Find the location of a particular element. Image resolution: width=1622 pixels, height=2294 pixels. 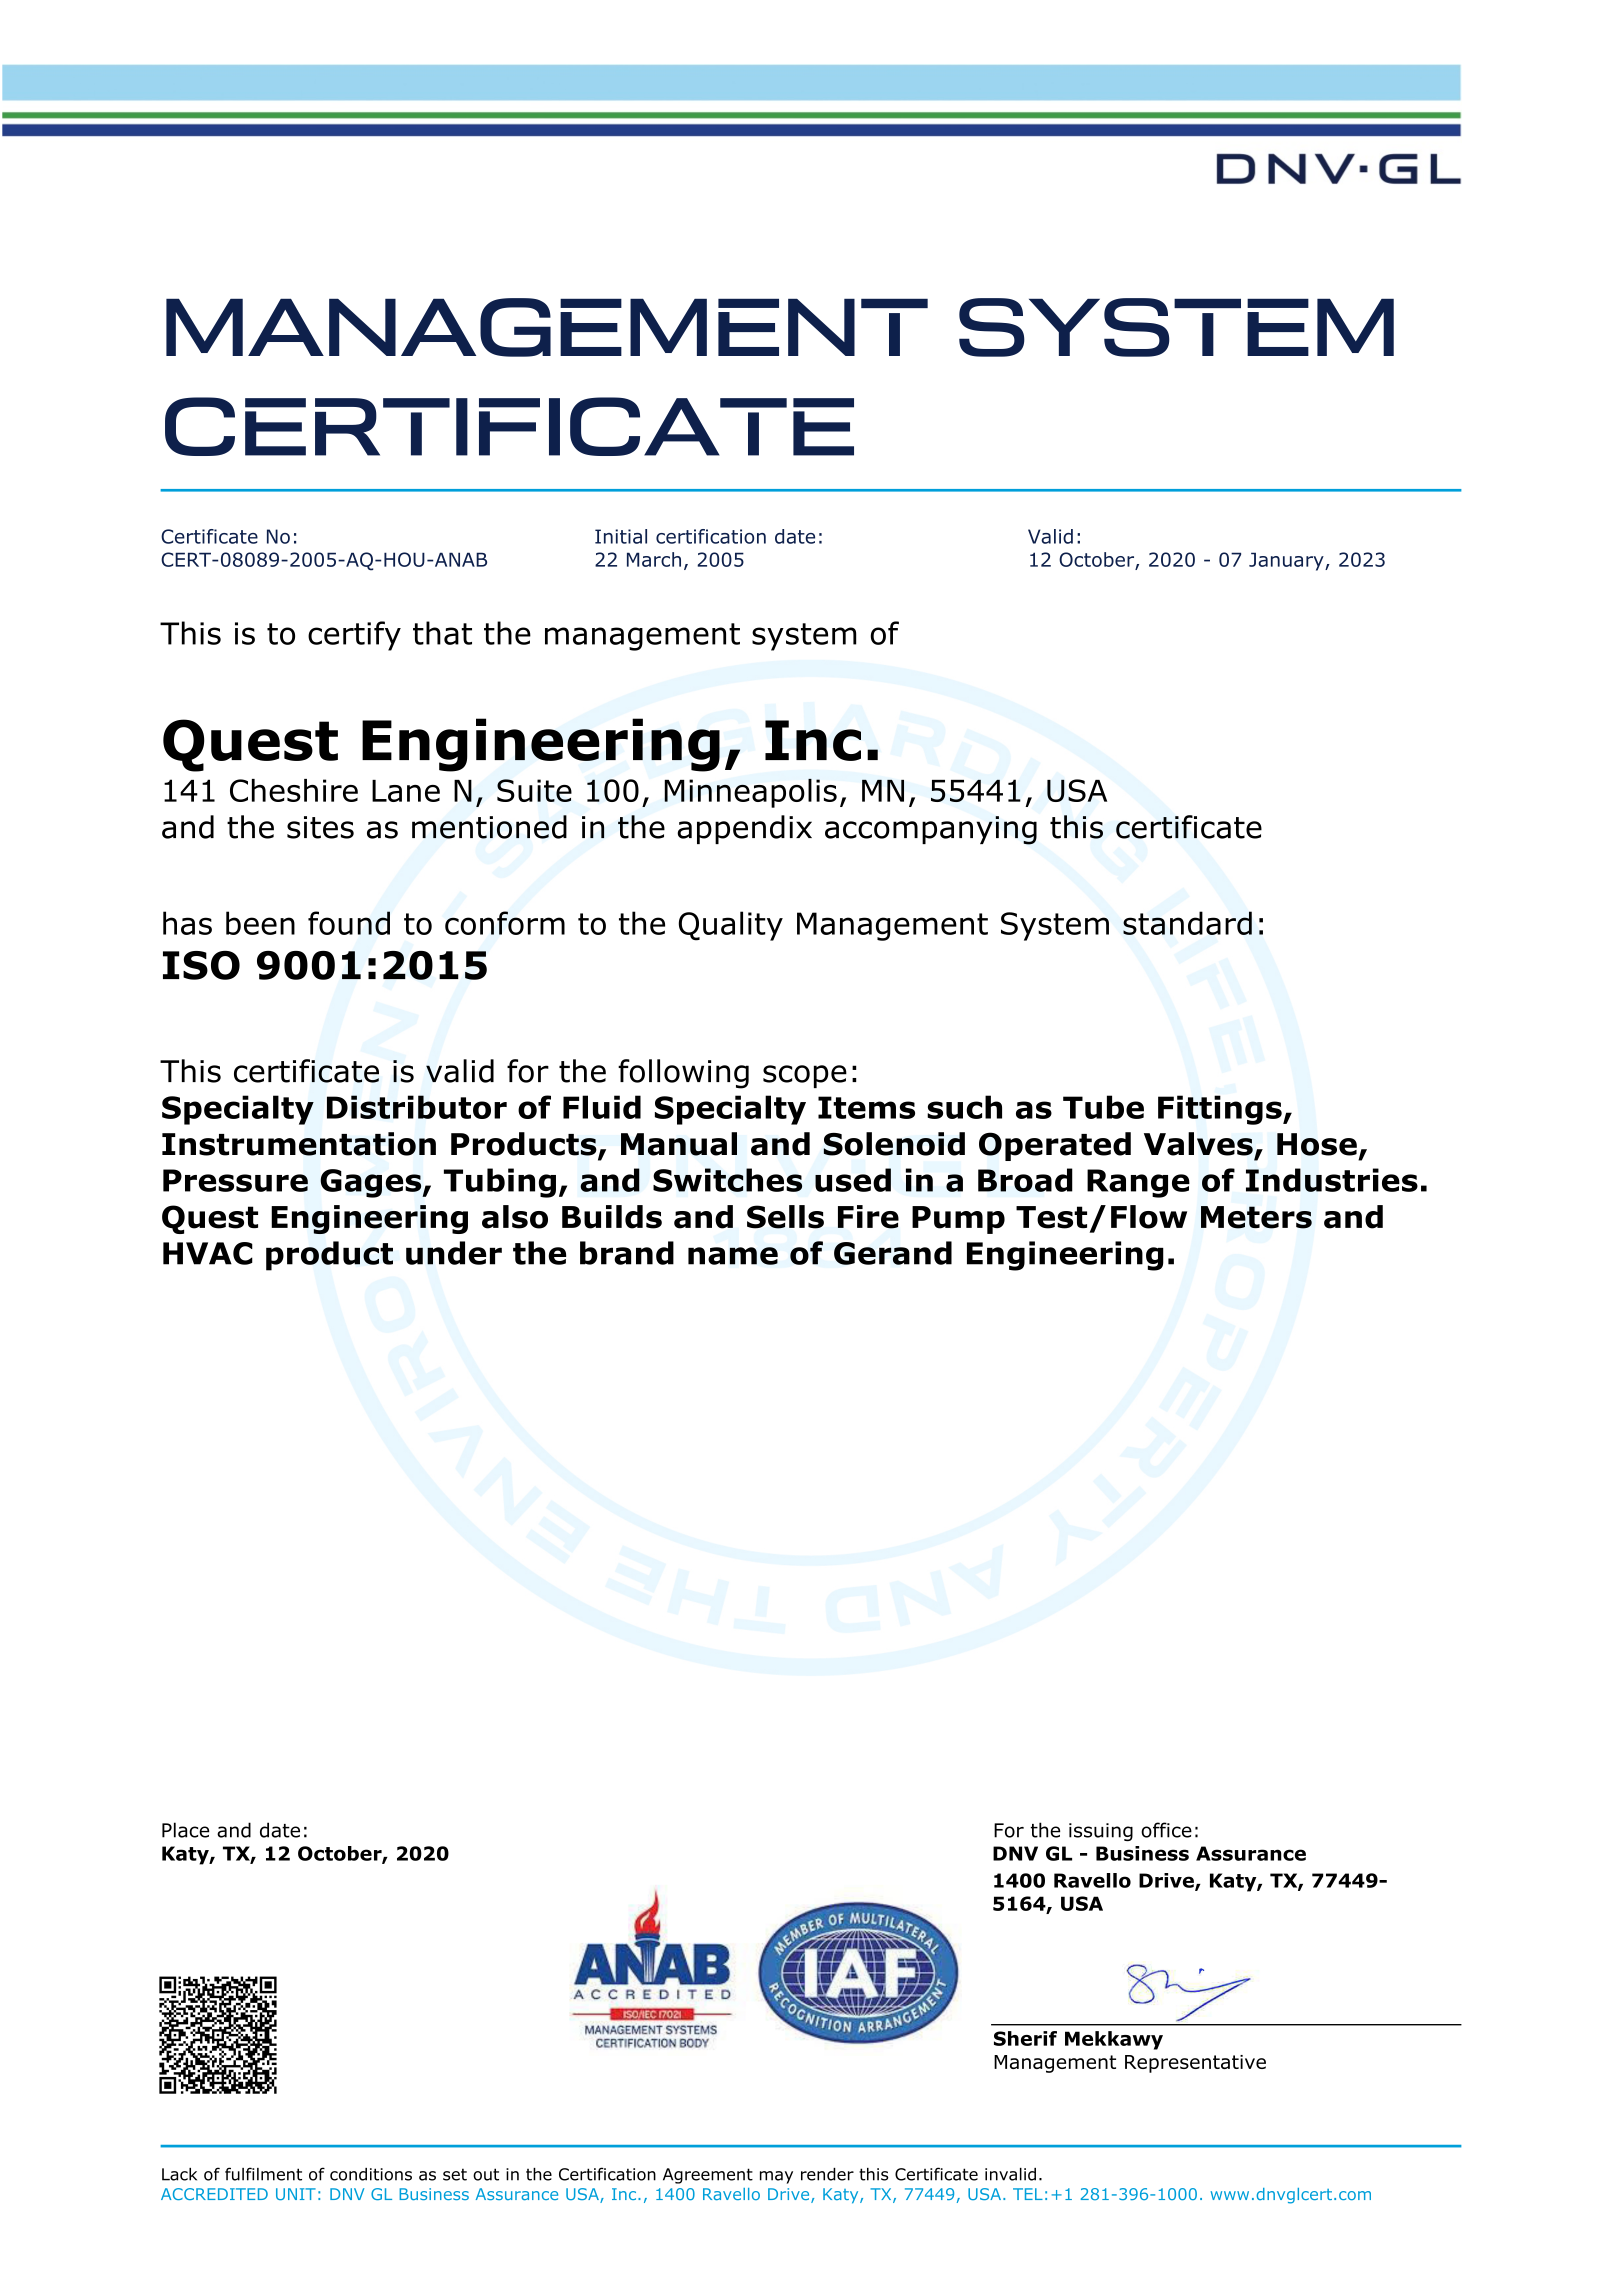

found is located at coordinates (349, 923).
